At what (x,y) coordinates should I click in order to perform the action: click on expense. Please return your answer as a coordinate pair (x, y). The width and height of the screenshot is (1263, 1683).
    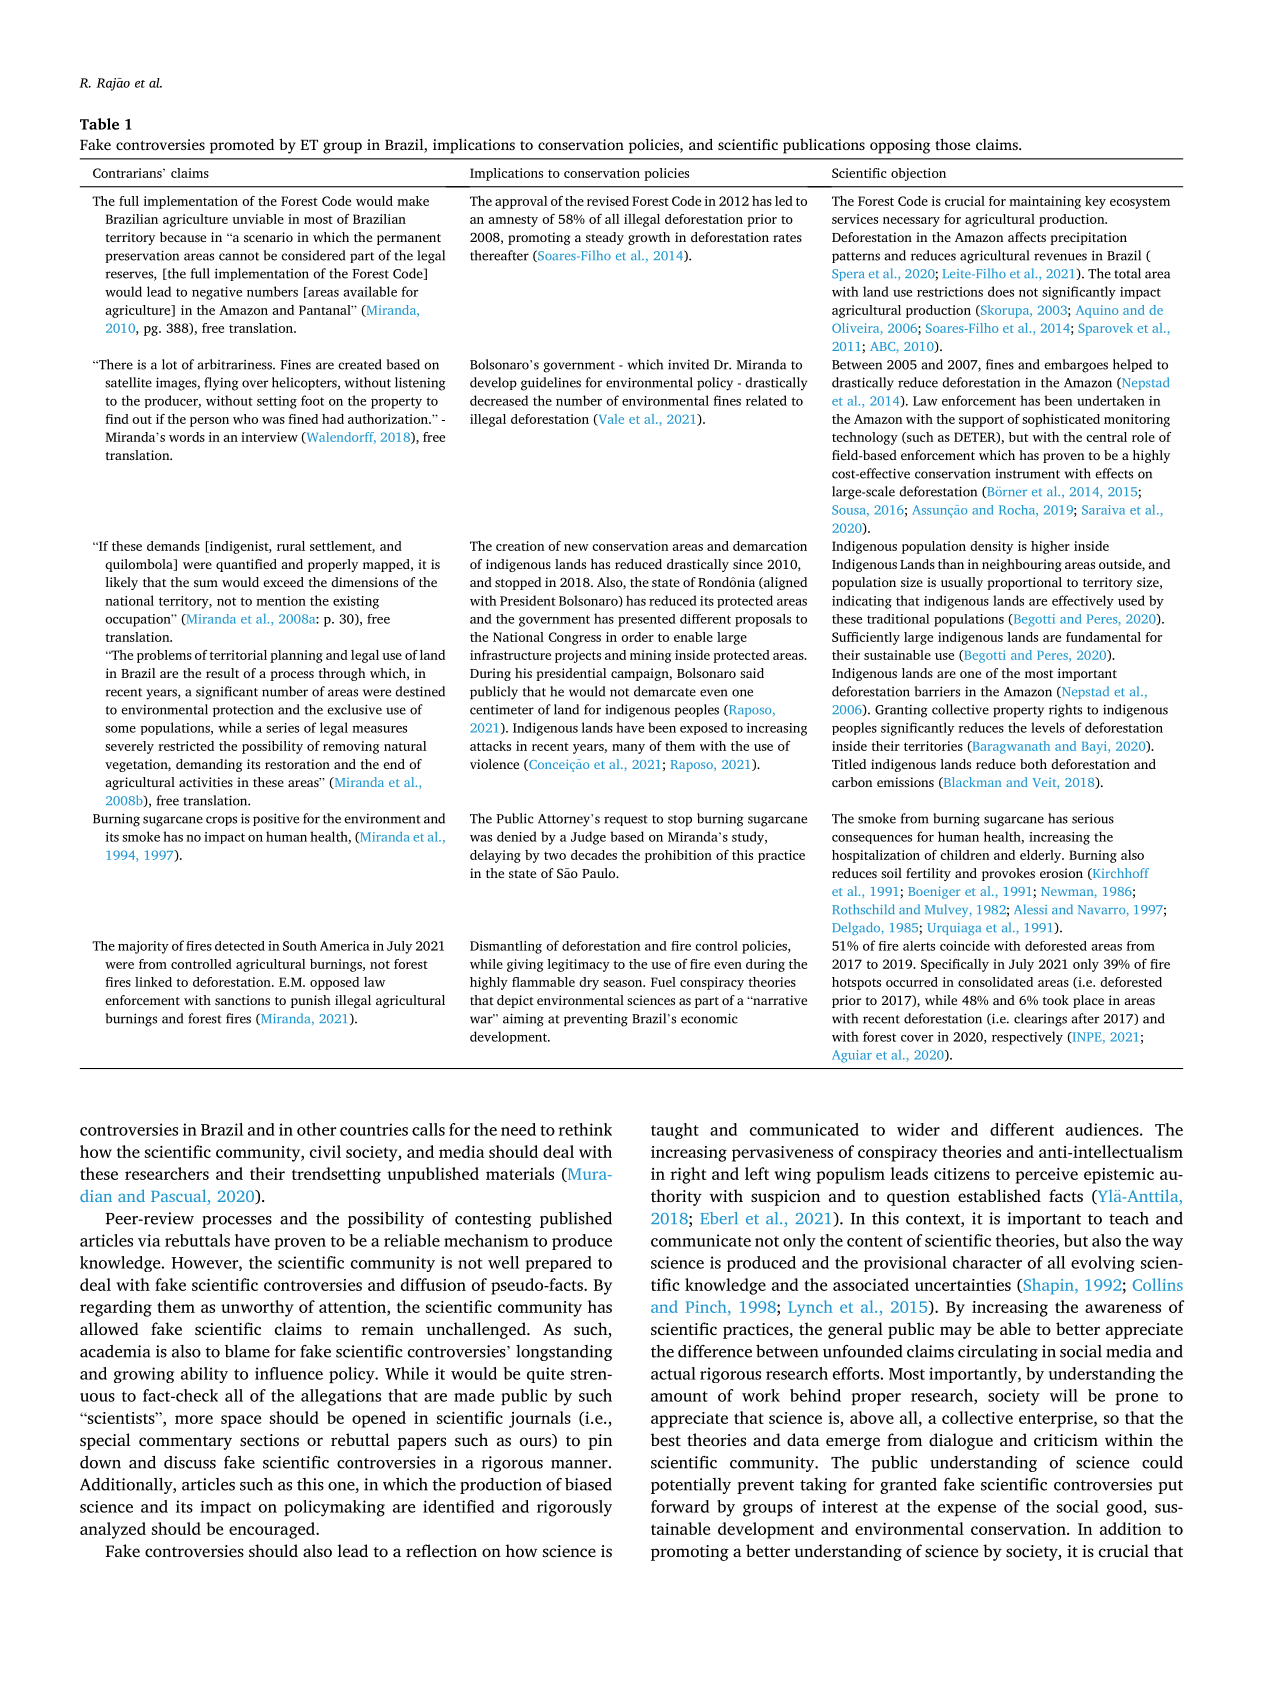
    Looking at the image, I should click on (967, 1510).
